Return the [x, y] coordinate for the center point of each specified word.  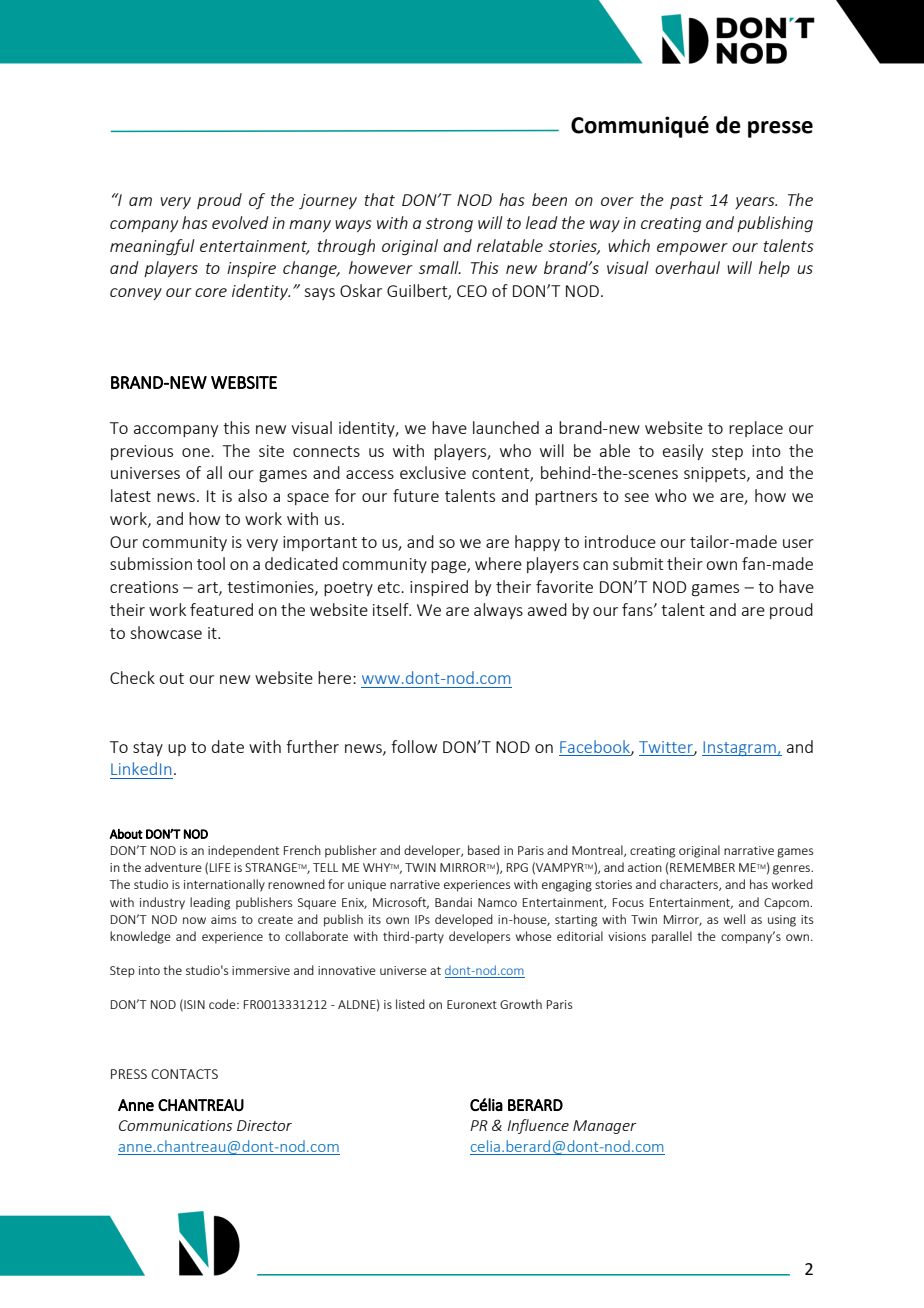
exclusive [433, 472]
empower [692, 249]
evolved [240, 222]
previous [142, 452]
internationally [224, 885]
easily [683, 452]
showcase [166, 632]
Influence [538, 1126]
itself [392, 609]
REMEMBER [702, 867]
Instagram [740, 748]
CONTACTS [184, 1074]
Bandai [453, 902]
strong [449, 225]
